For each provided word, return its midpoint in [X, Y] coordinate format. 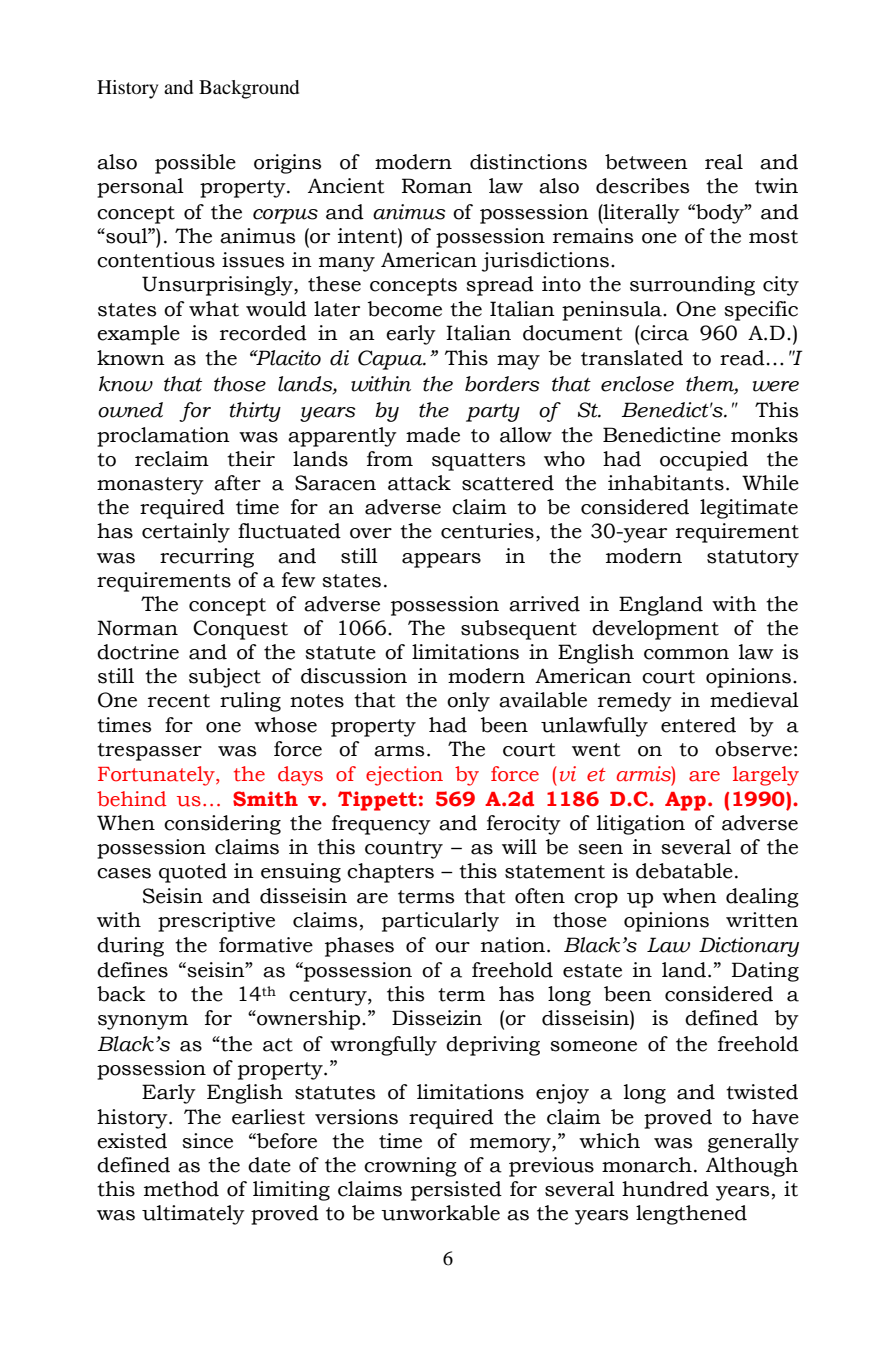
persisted [456, 1191]
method [181, 1189]
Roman [437, 186]
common [686, 654]
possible [195, 164]
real [724, 162]
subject [225, 678]
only [468, 702]
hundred [665, 1189]
